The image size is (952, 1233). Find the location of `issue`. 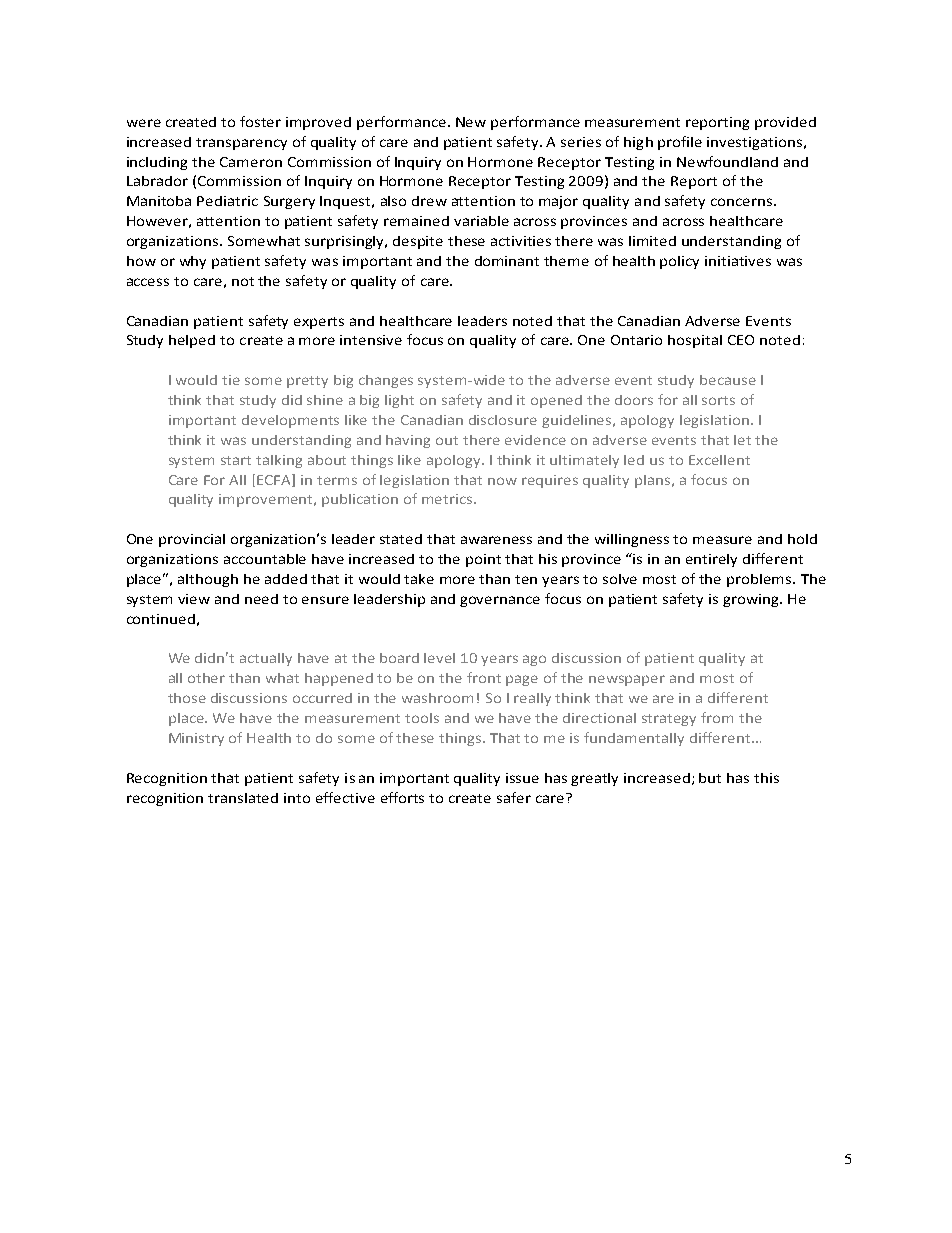

issue is located at coordinates (522, 778).
